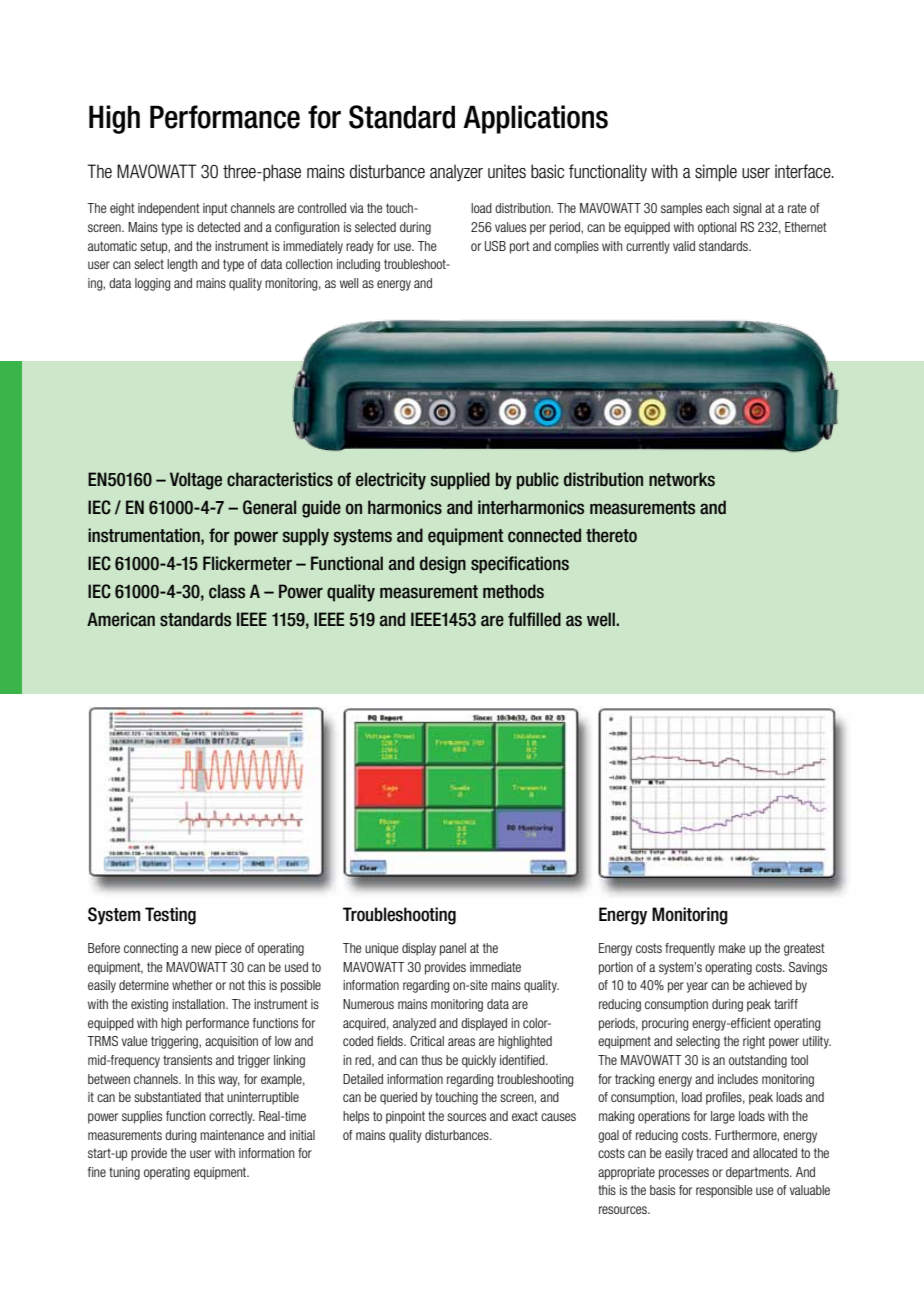 The height and width of the screenshot is (1308, 924). Describe the element at coordinates (460, 481) in the screenshot. I see `supplied` at that location.
